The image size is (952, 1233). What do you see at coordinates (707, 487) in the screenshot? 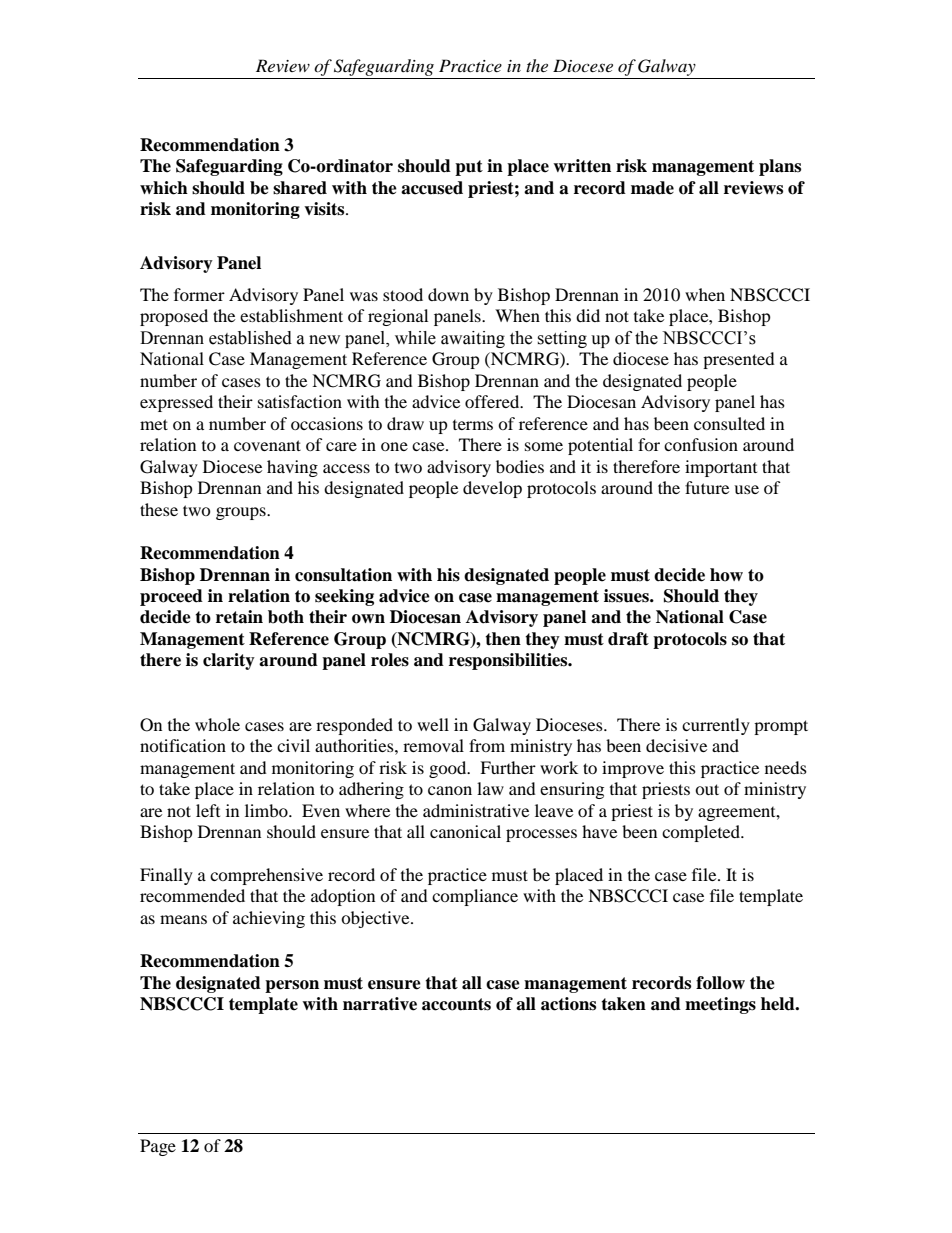
I see `future` at bounding box center [707, 487].
